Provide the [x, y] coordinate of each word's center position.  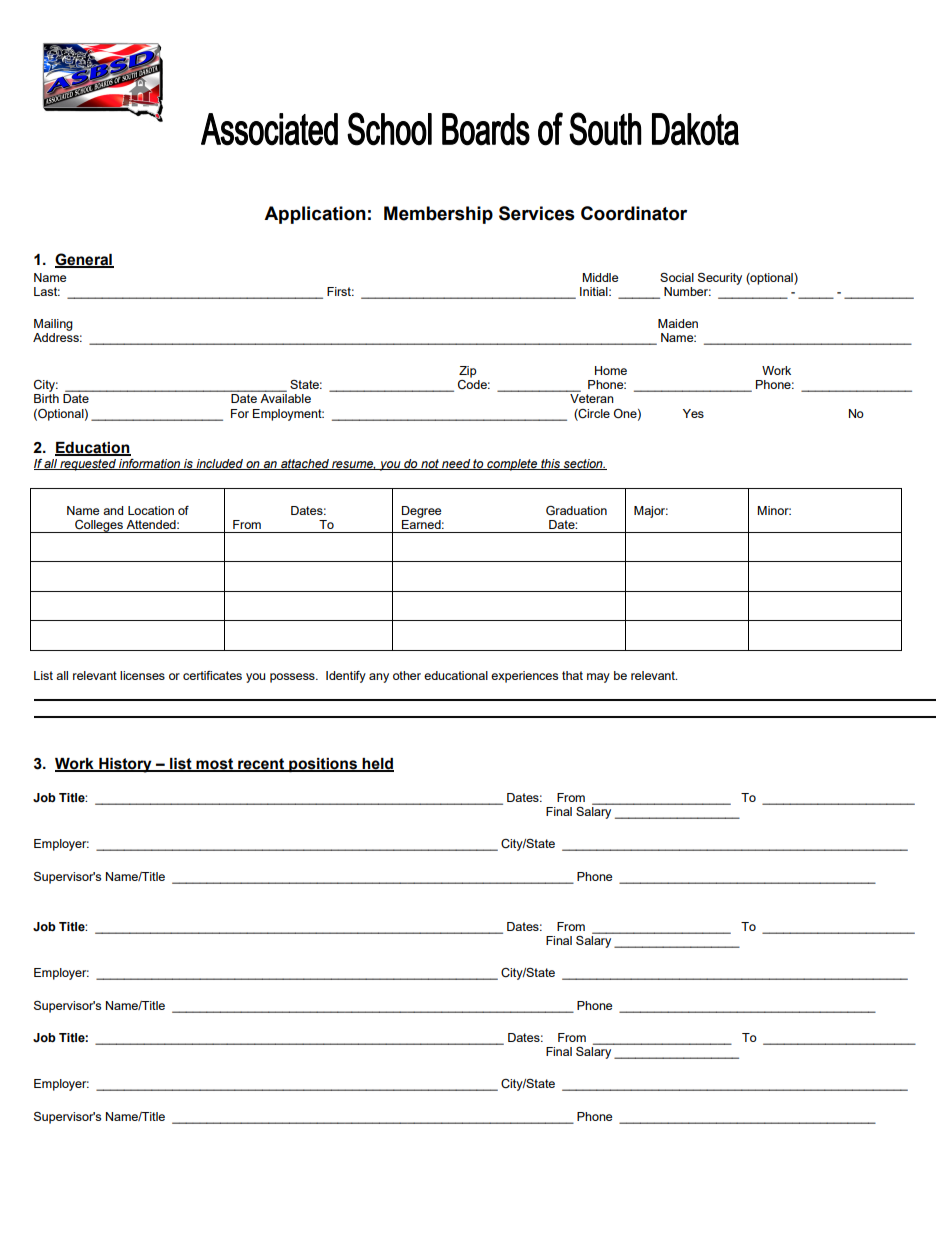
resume [353, 465]
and [113, 510]
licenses [142, 675]
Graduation [576, 510]
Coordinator [634, 213]
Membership [438, 215]
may [598, 678]
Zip [468, 372]
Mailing [53, 325]
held [377, 765]
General [84, 260]
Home [611, 370]
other [407, 675]
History [125, 765]
